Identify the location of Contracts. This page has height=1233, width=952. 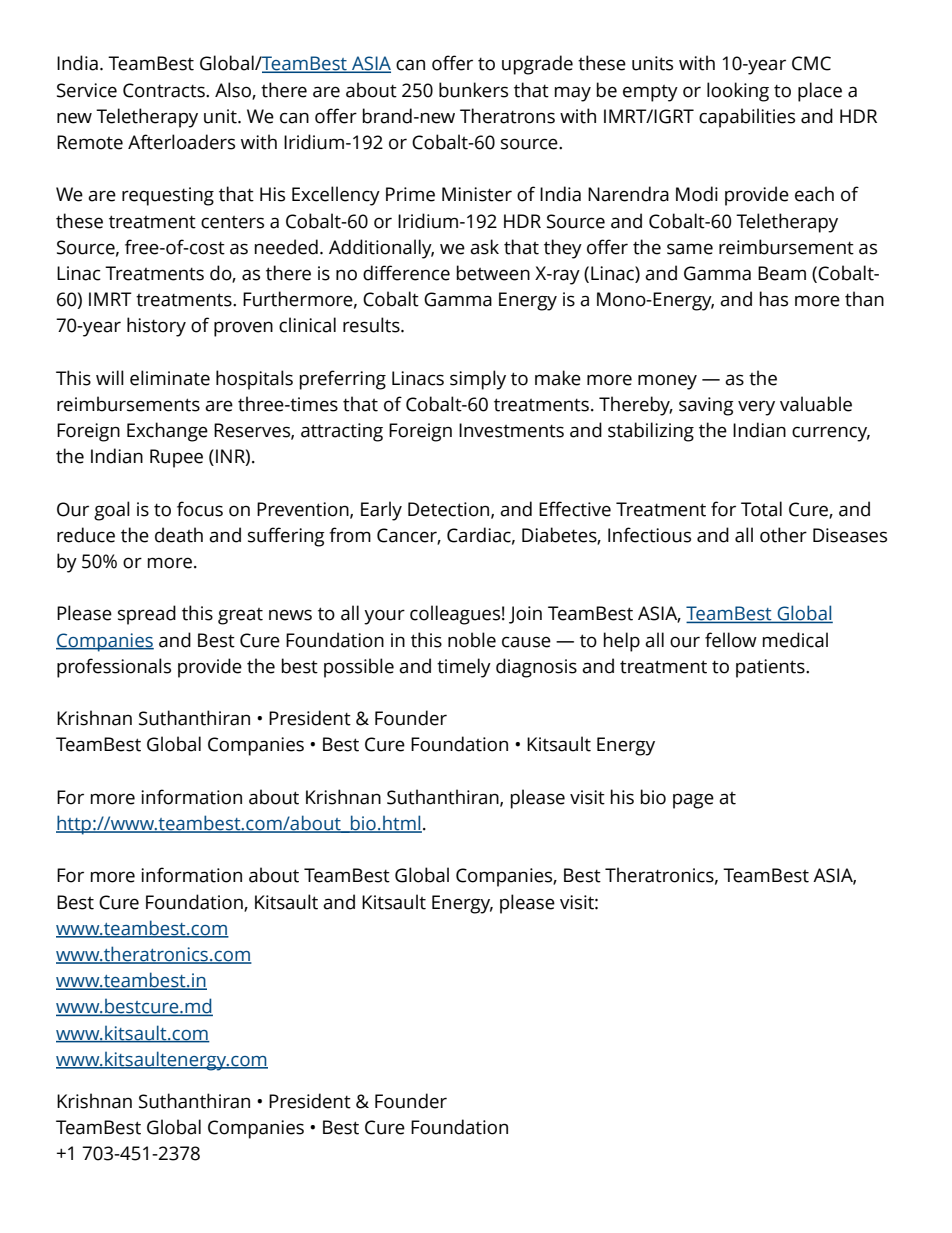
(165, 90).
